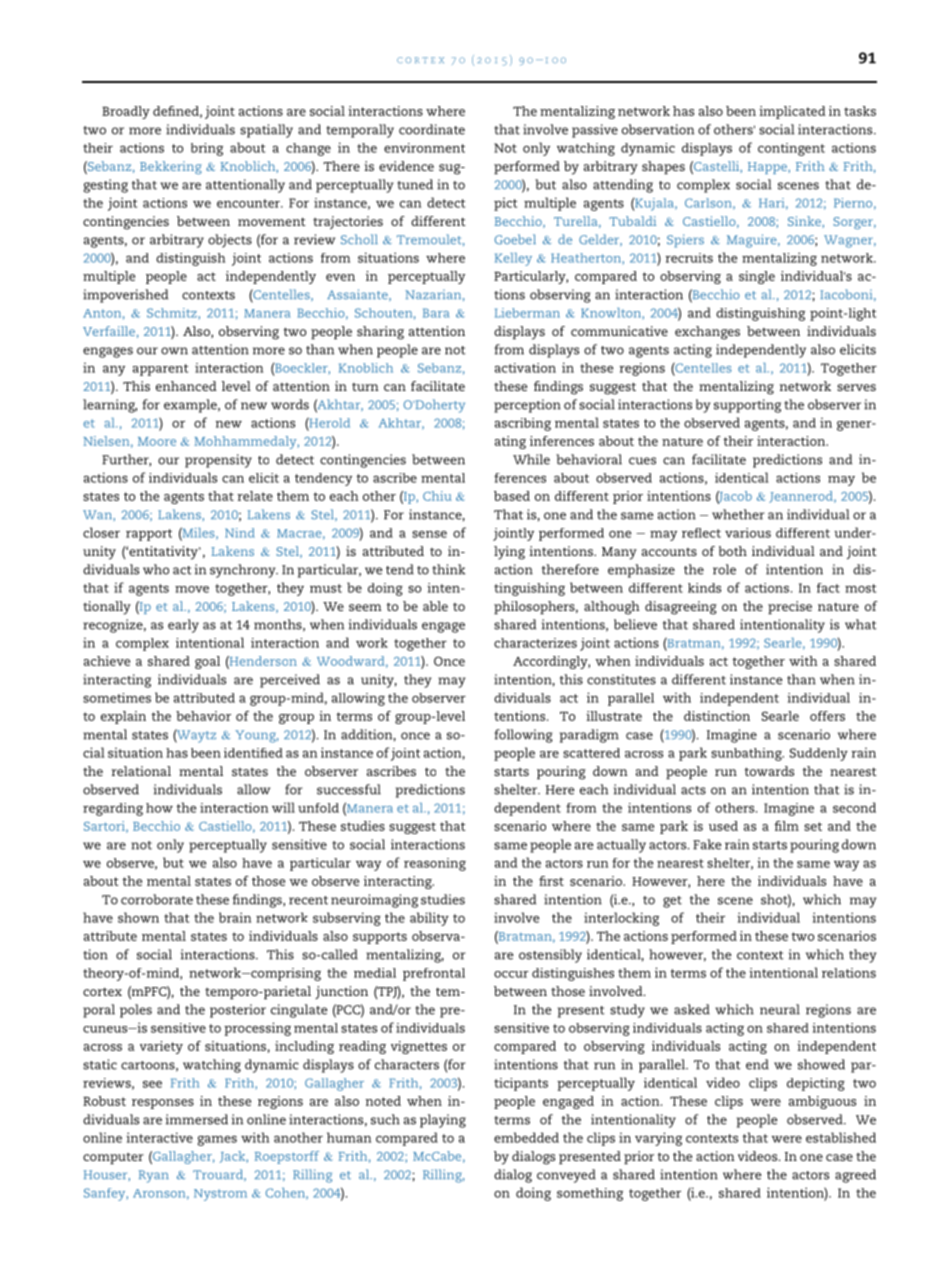 The height and width of the page is (1270, 952). I want to click on bring, so click(207, 149).
